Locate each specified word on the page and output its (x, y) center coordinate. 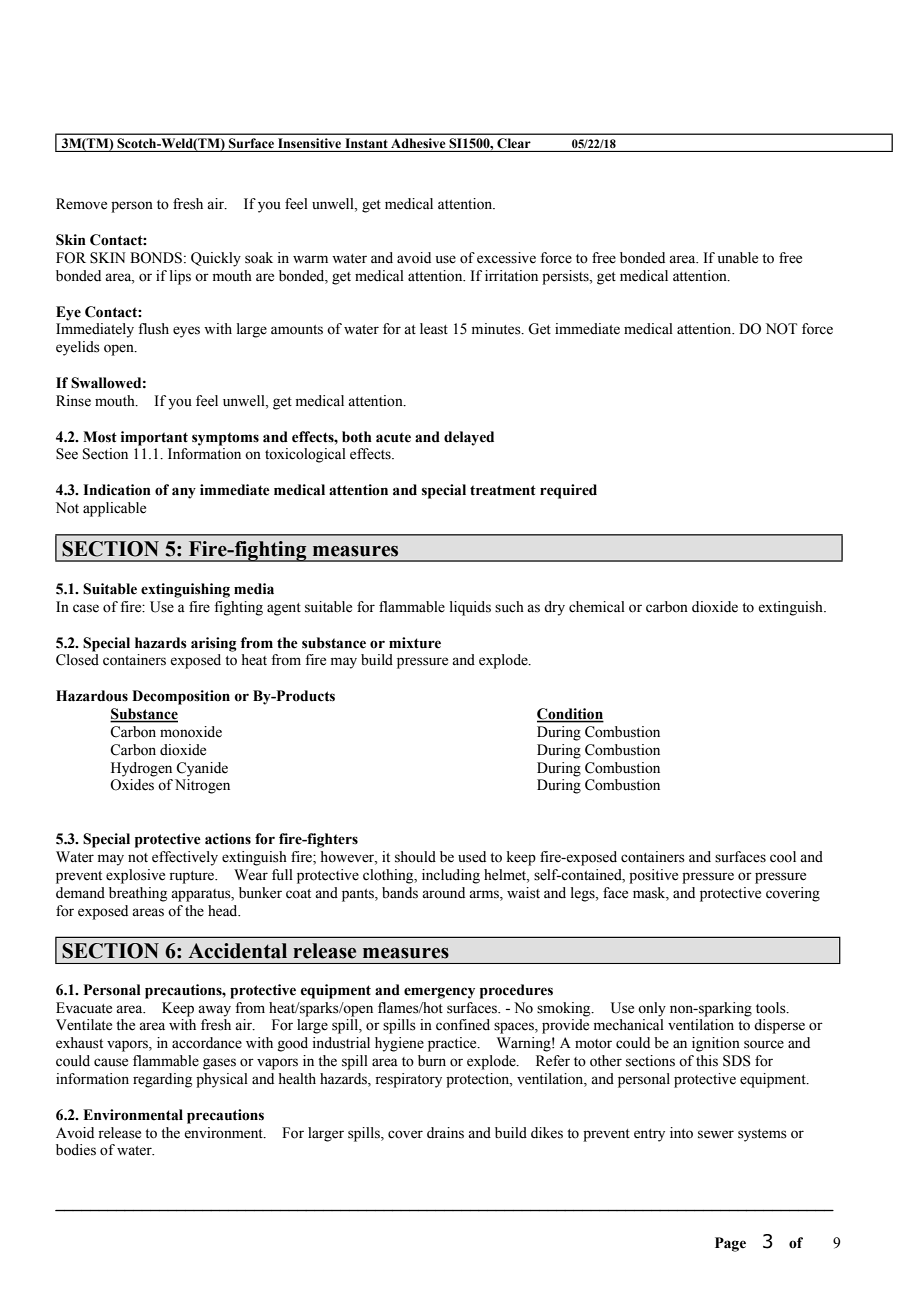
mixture (415, 643)
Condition (570, 715)
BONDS (156, 258)
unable (738, 258)
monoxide (191, 732)
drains (445, 1133)
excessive (506, 258)
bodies (76, 1150)
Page (730, 1244)
